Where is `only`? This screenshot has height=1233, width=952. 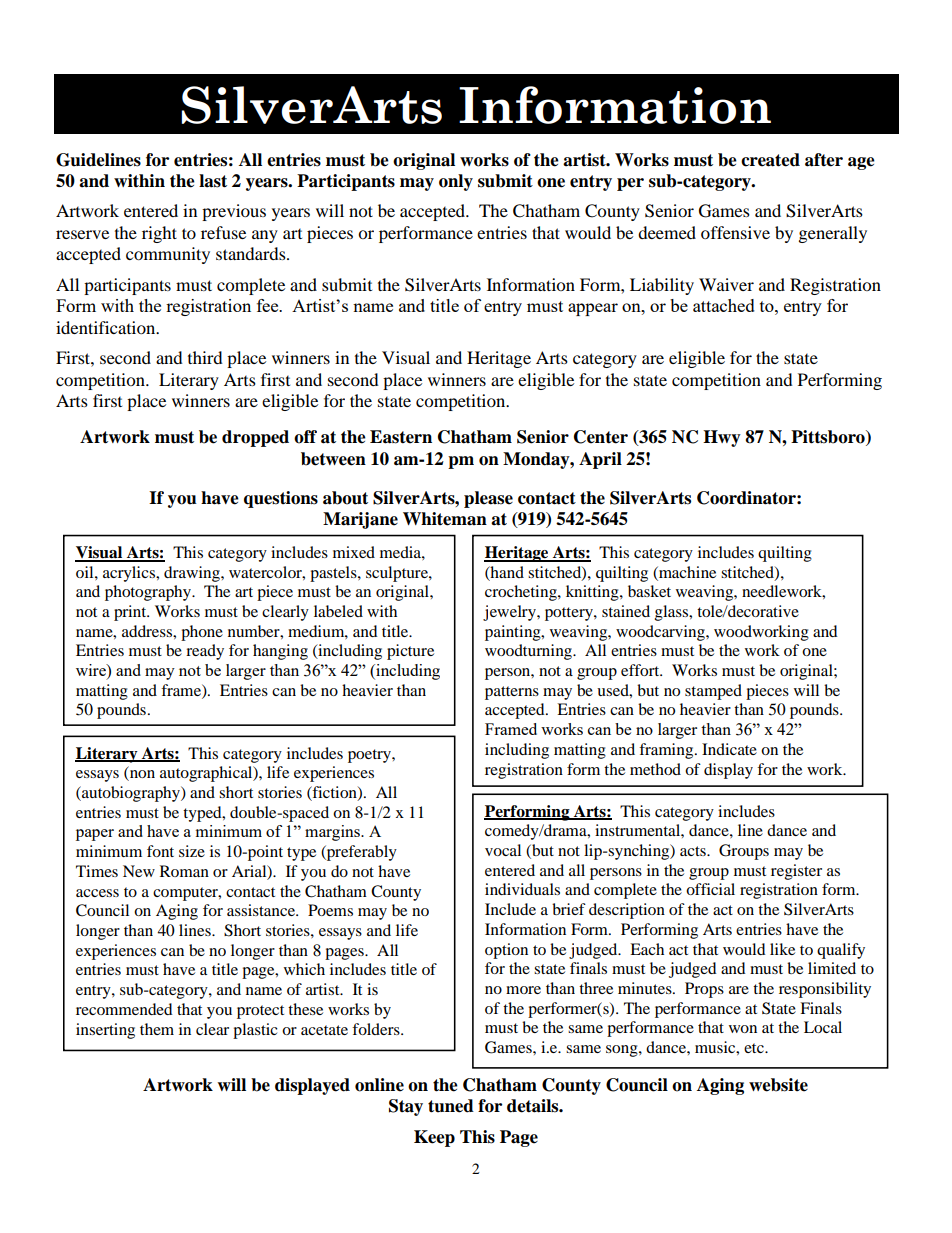
only is located at coordinates (456, 182).
